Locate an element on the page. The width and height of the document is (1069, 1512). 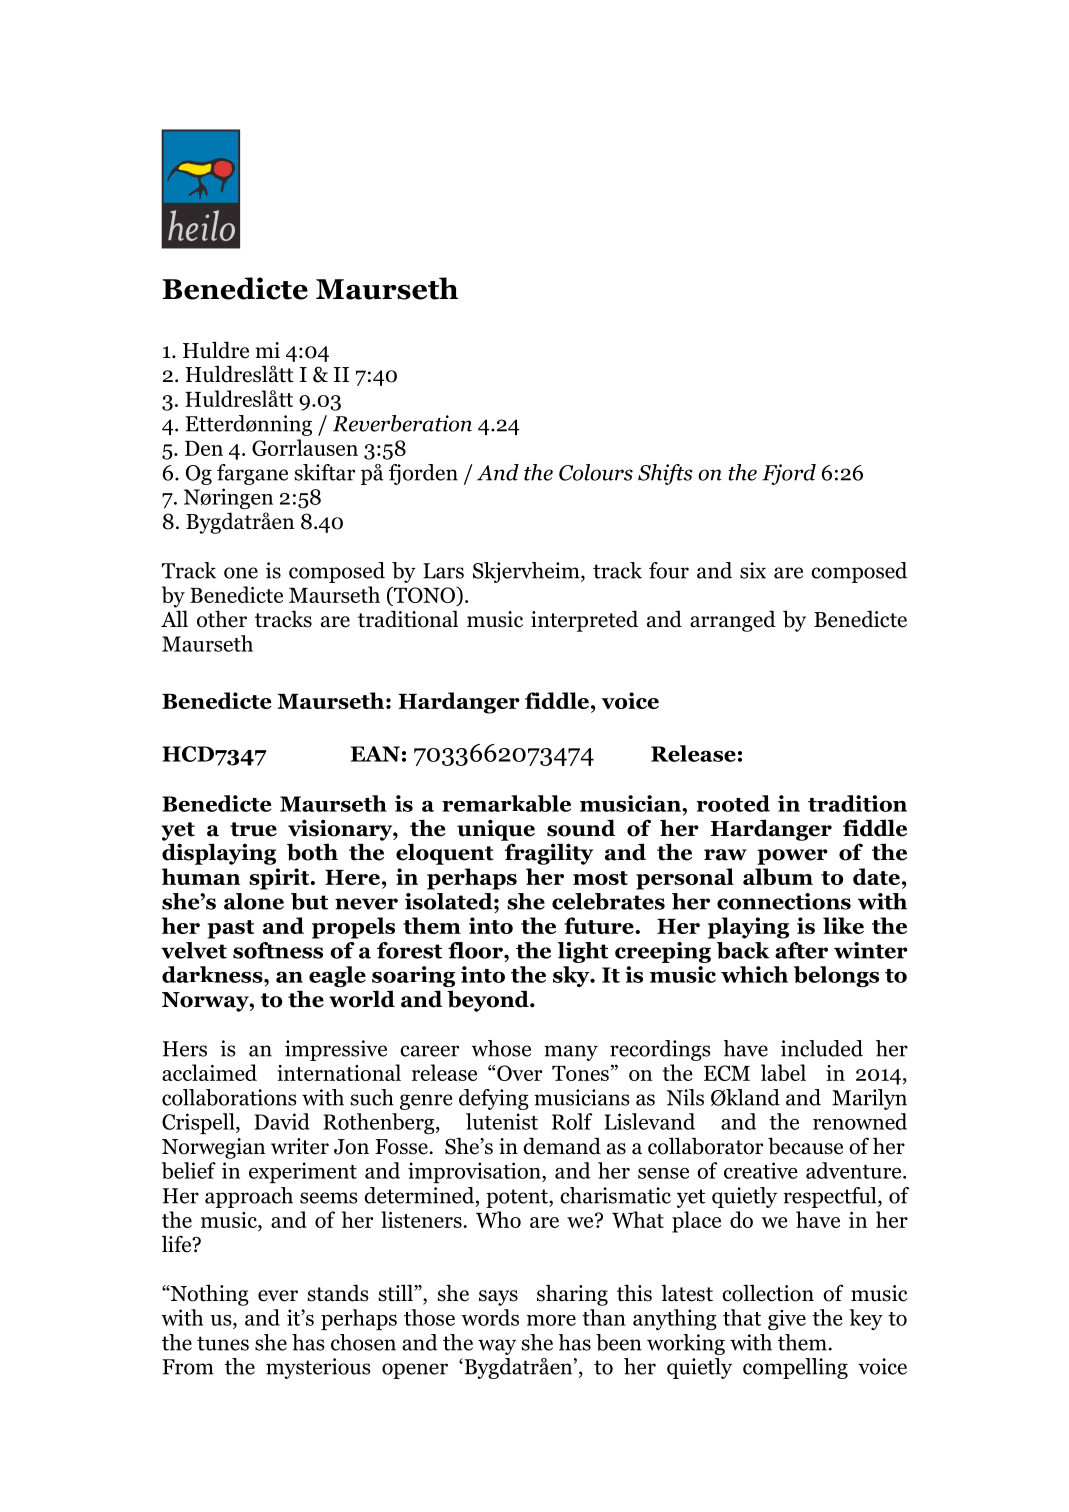
Colours is located at coordinates (596, 472).
